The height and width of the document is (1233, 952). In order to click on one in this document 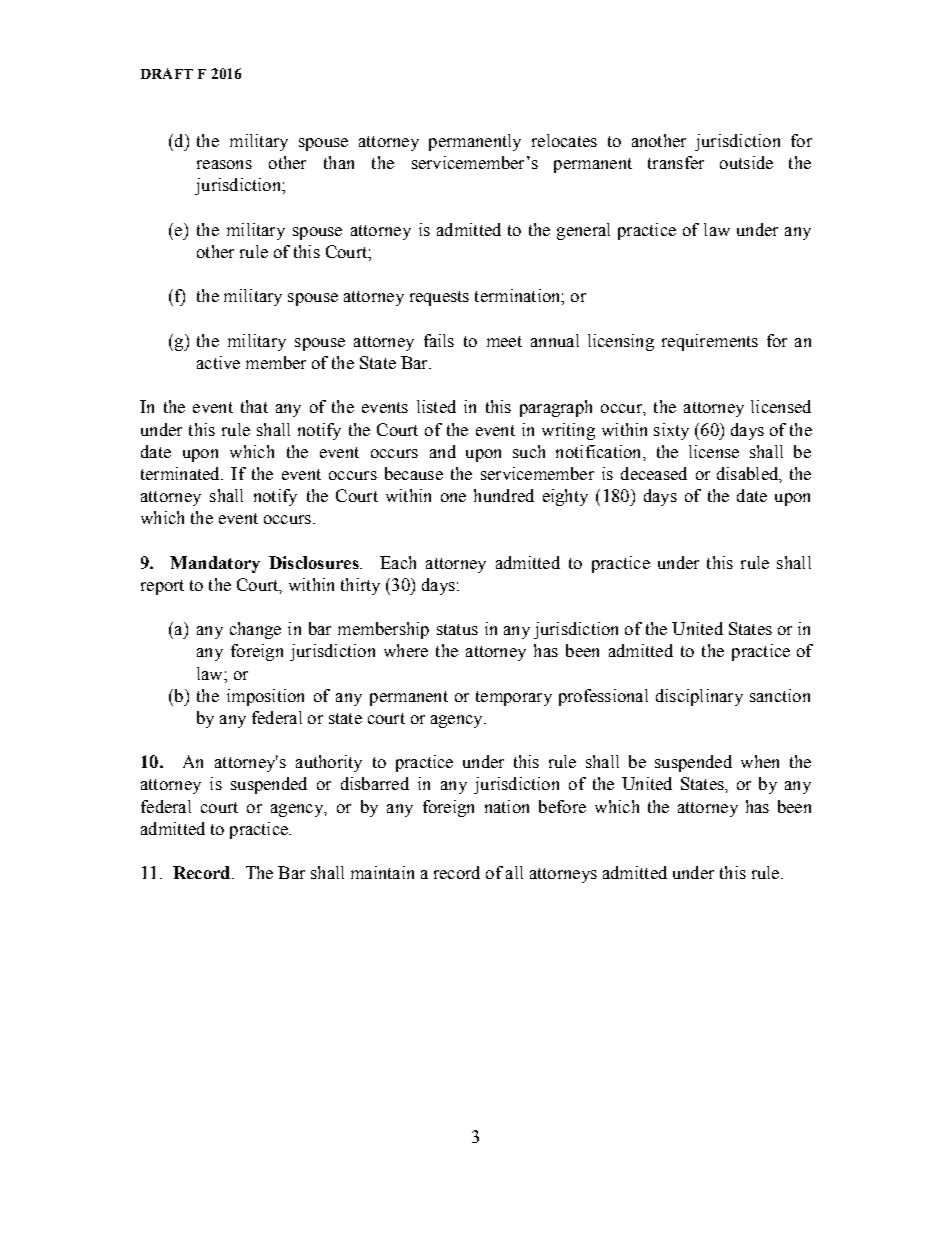, I will do `click(453, 497)`.
